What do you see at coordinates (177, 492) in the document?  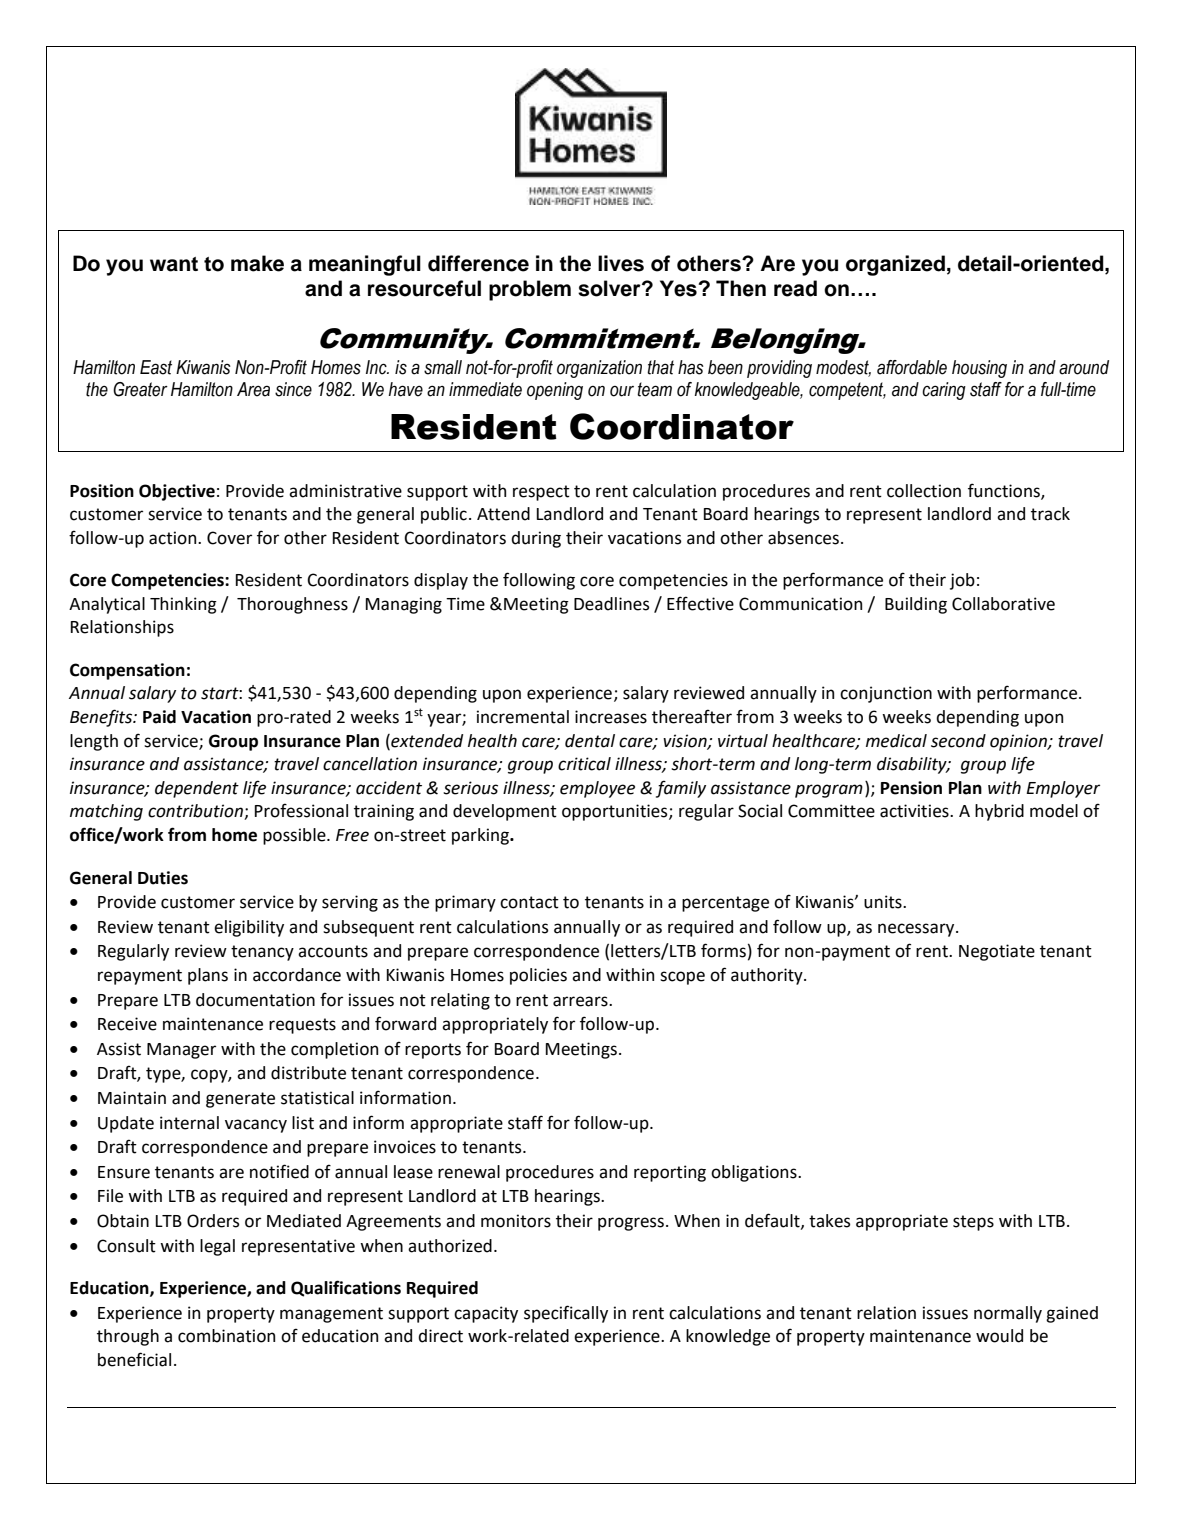 I see `Objective` at bounding box center [177, 492].
